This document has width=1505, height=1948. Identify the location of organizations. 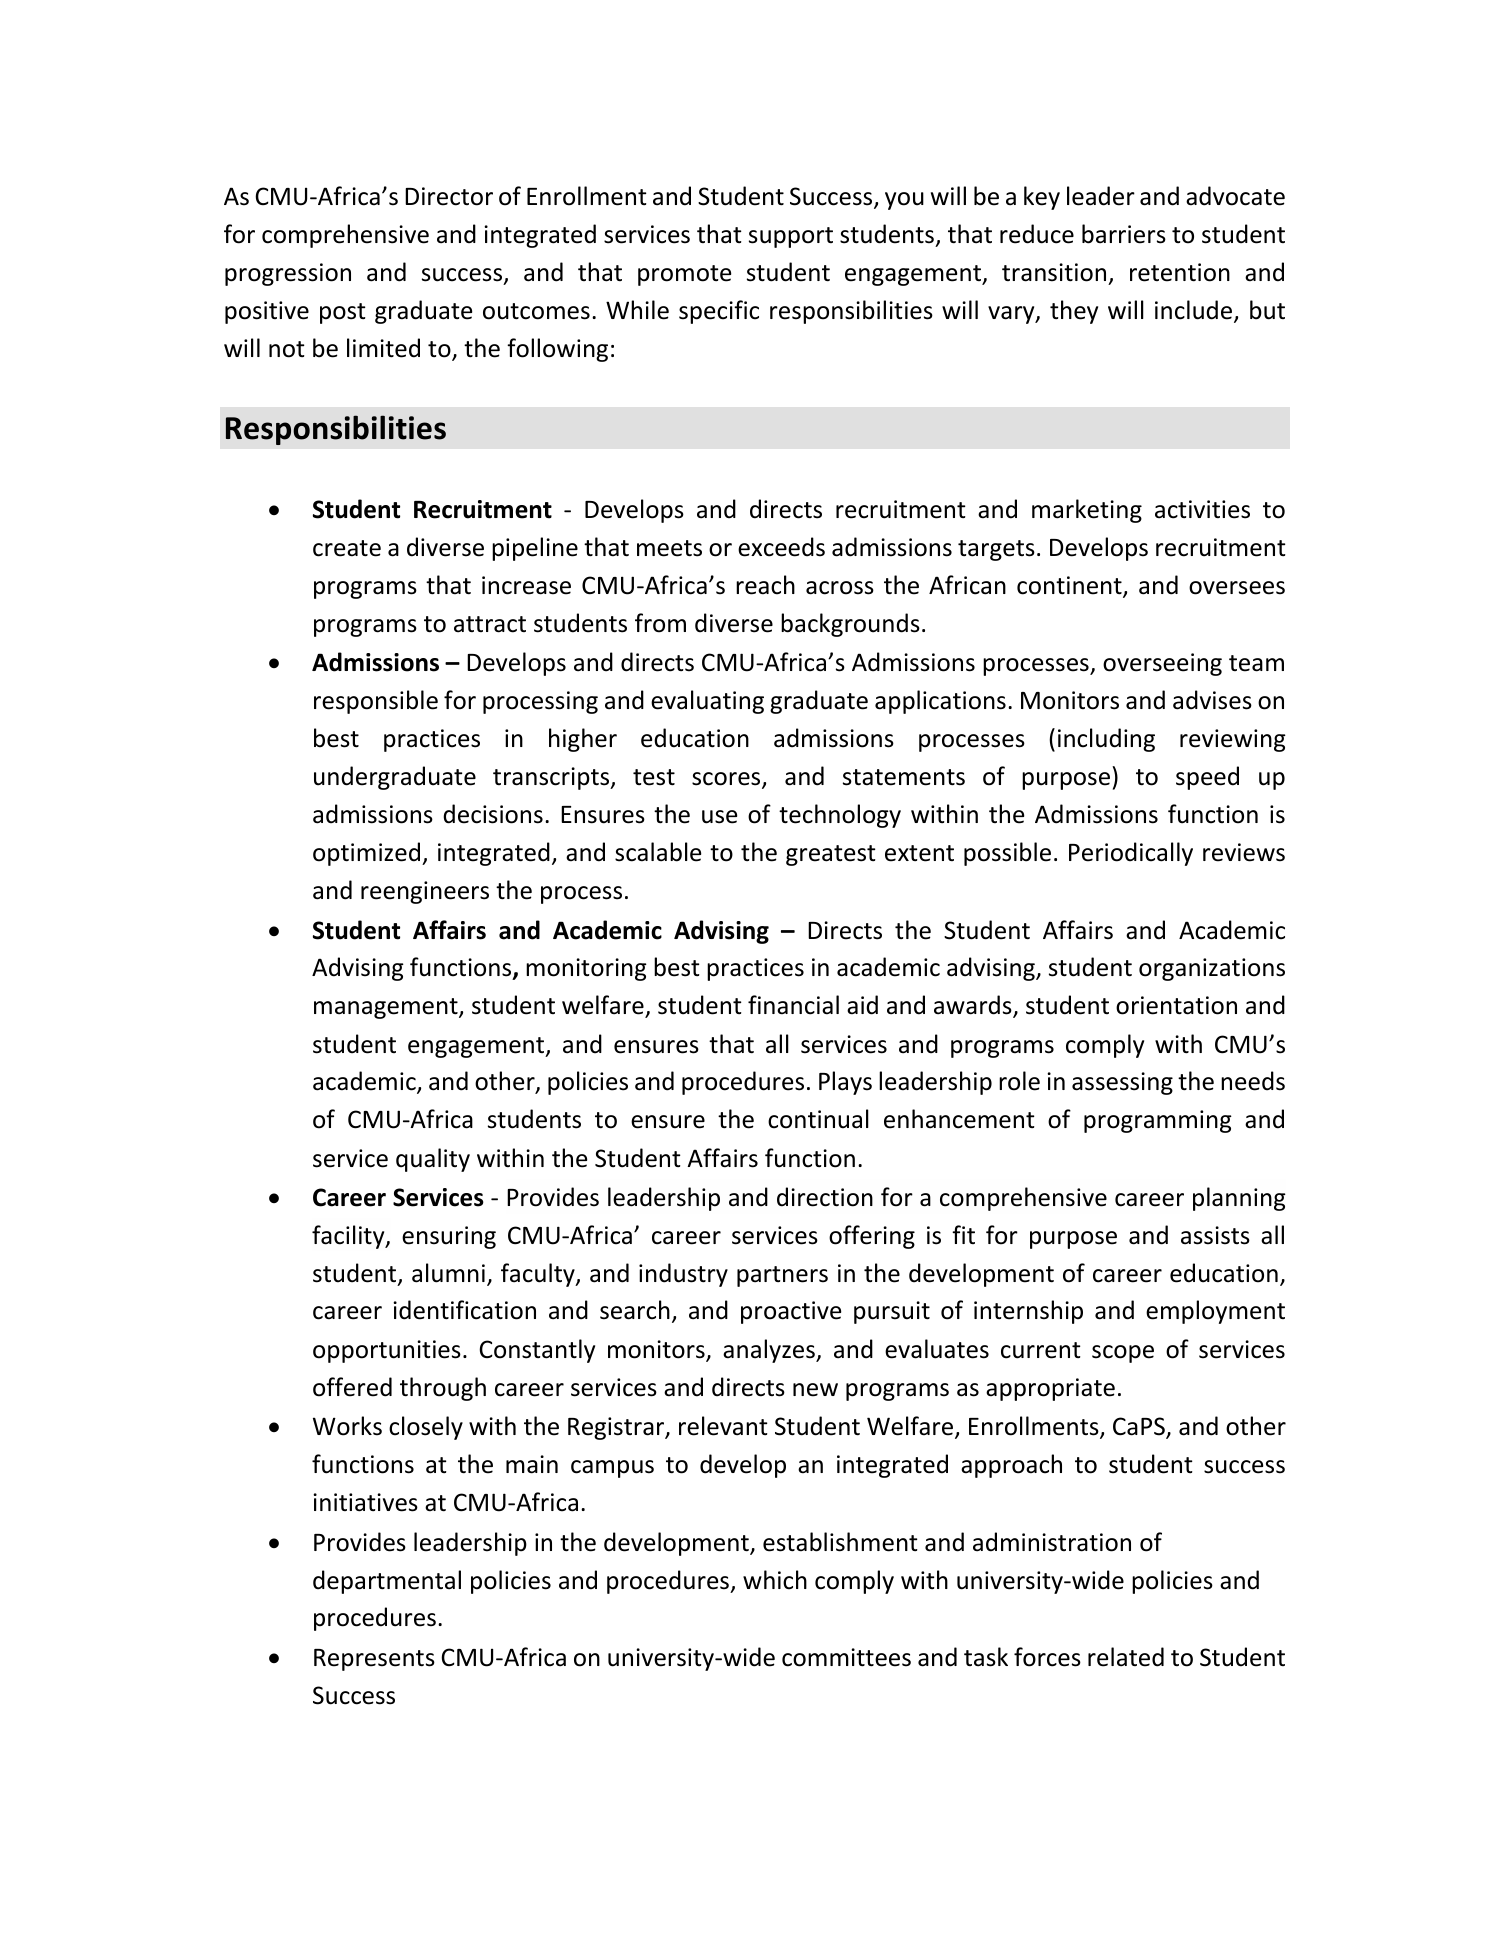
(1212, 969).
